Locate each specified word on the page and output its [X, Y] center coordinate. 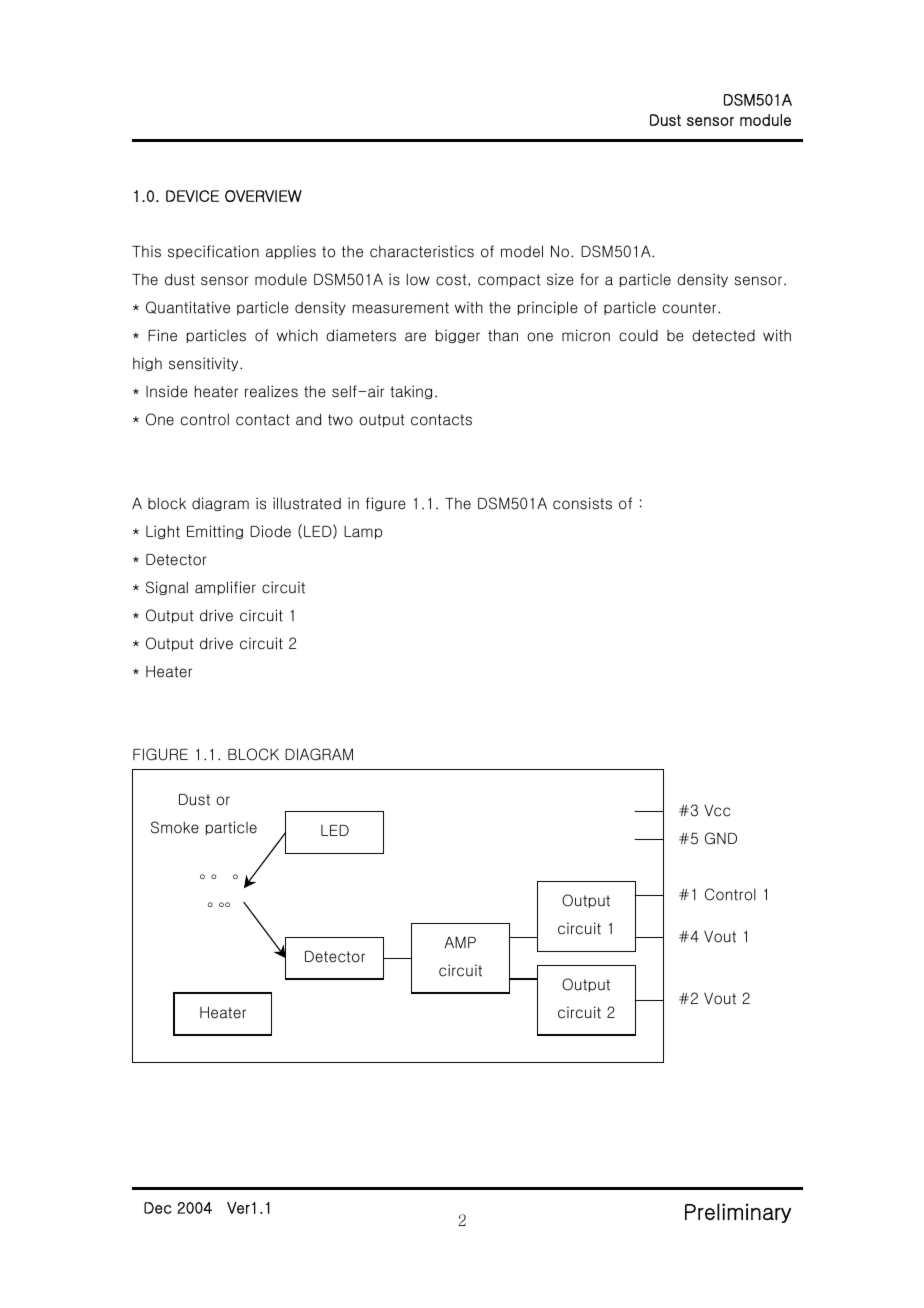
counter [691, 308]
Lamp [363, 532]
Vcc [717, 810]
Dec [158, 1208]
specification [213, 252]
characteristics [422, 251]
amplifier [225, 588]
